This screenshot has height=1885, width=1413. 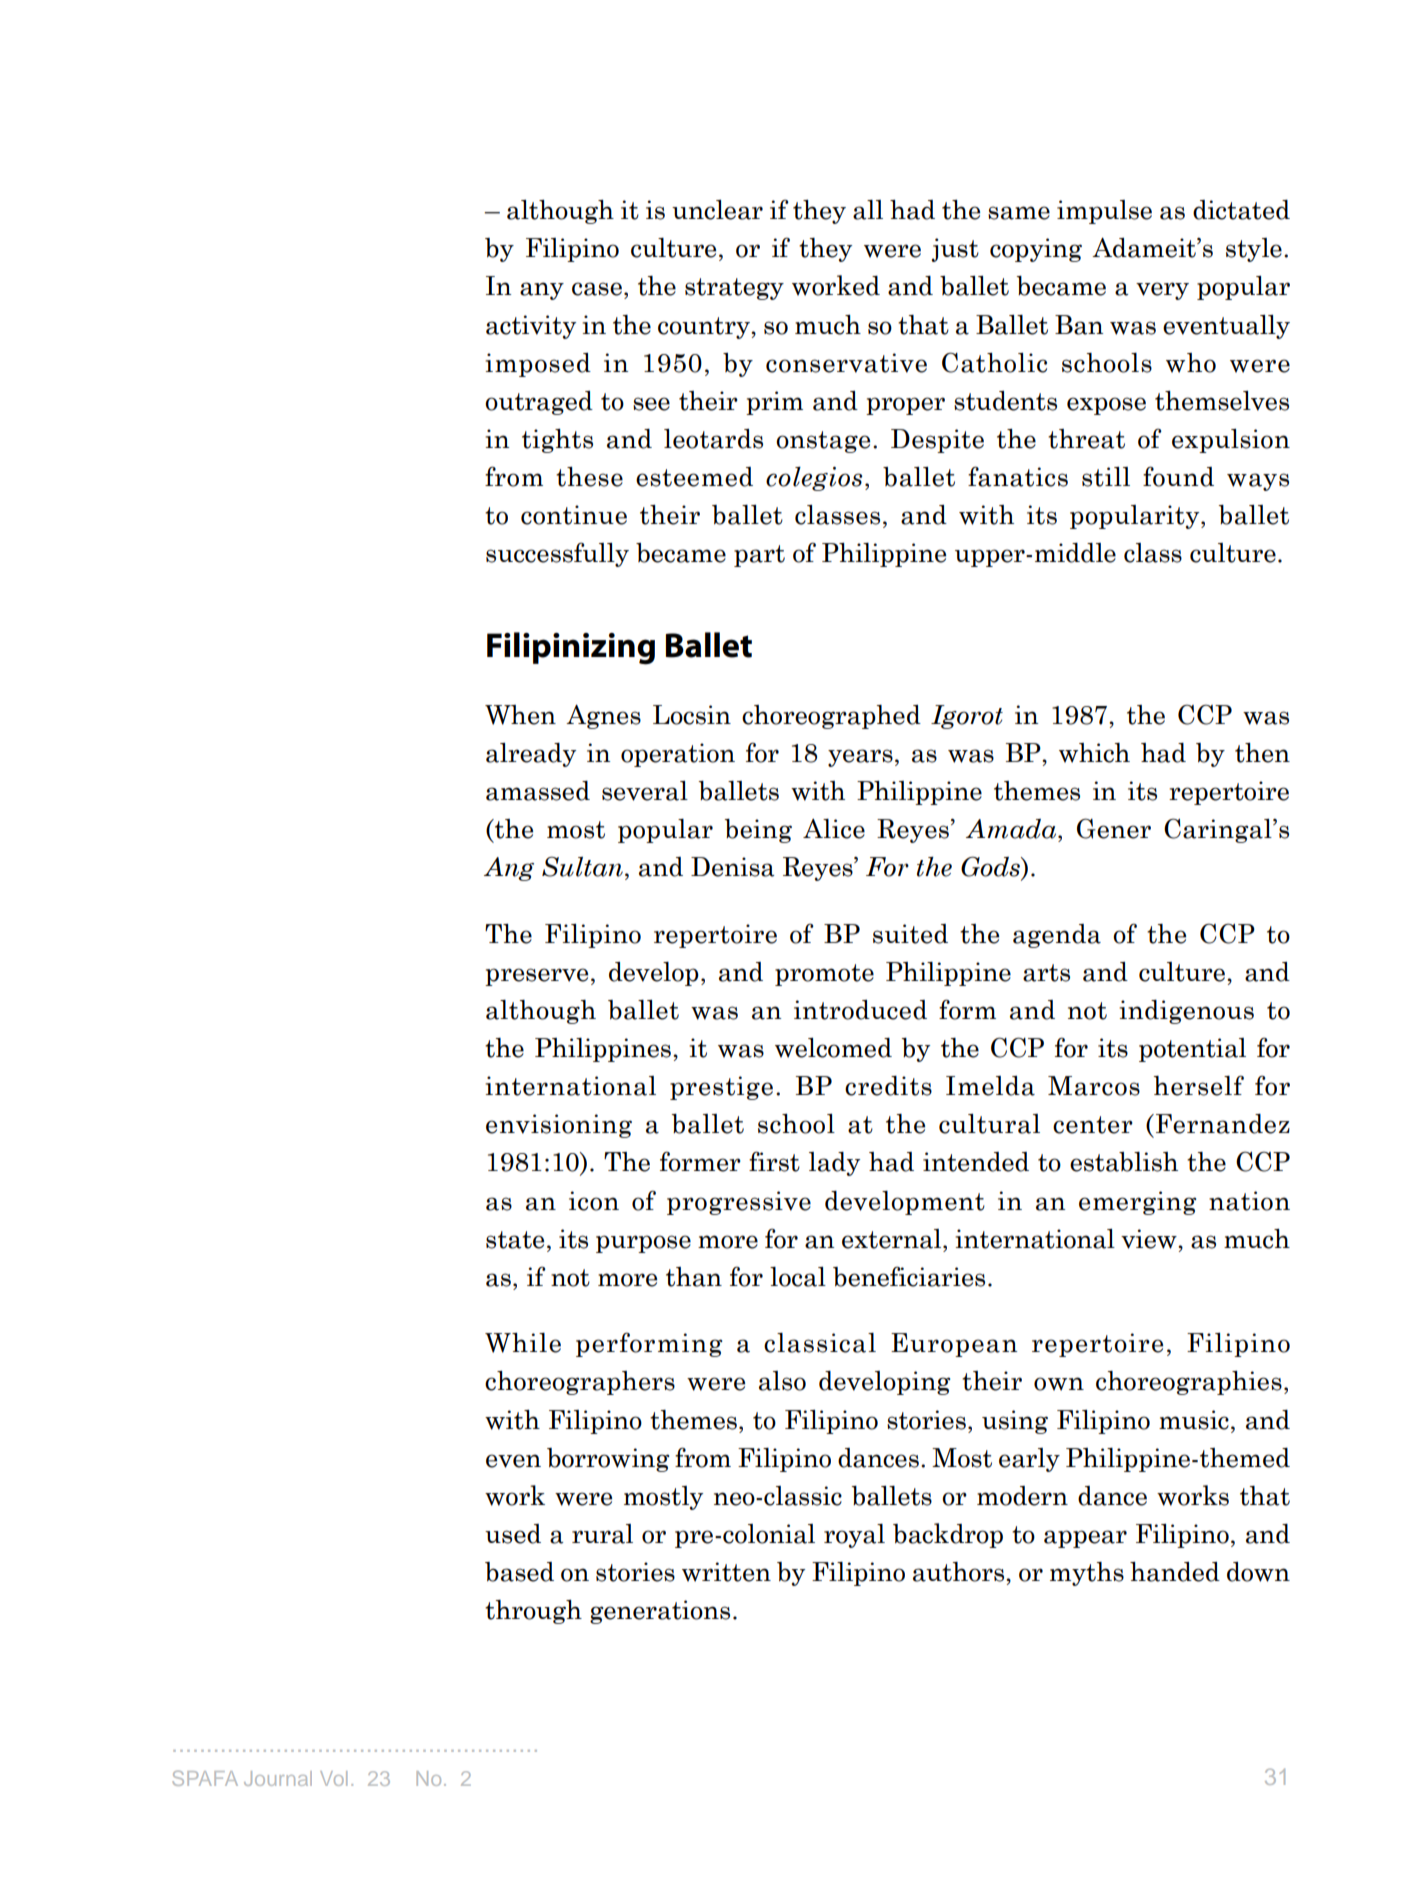 I want to click on view, so click(x=1150, y=1239).
